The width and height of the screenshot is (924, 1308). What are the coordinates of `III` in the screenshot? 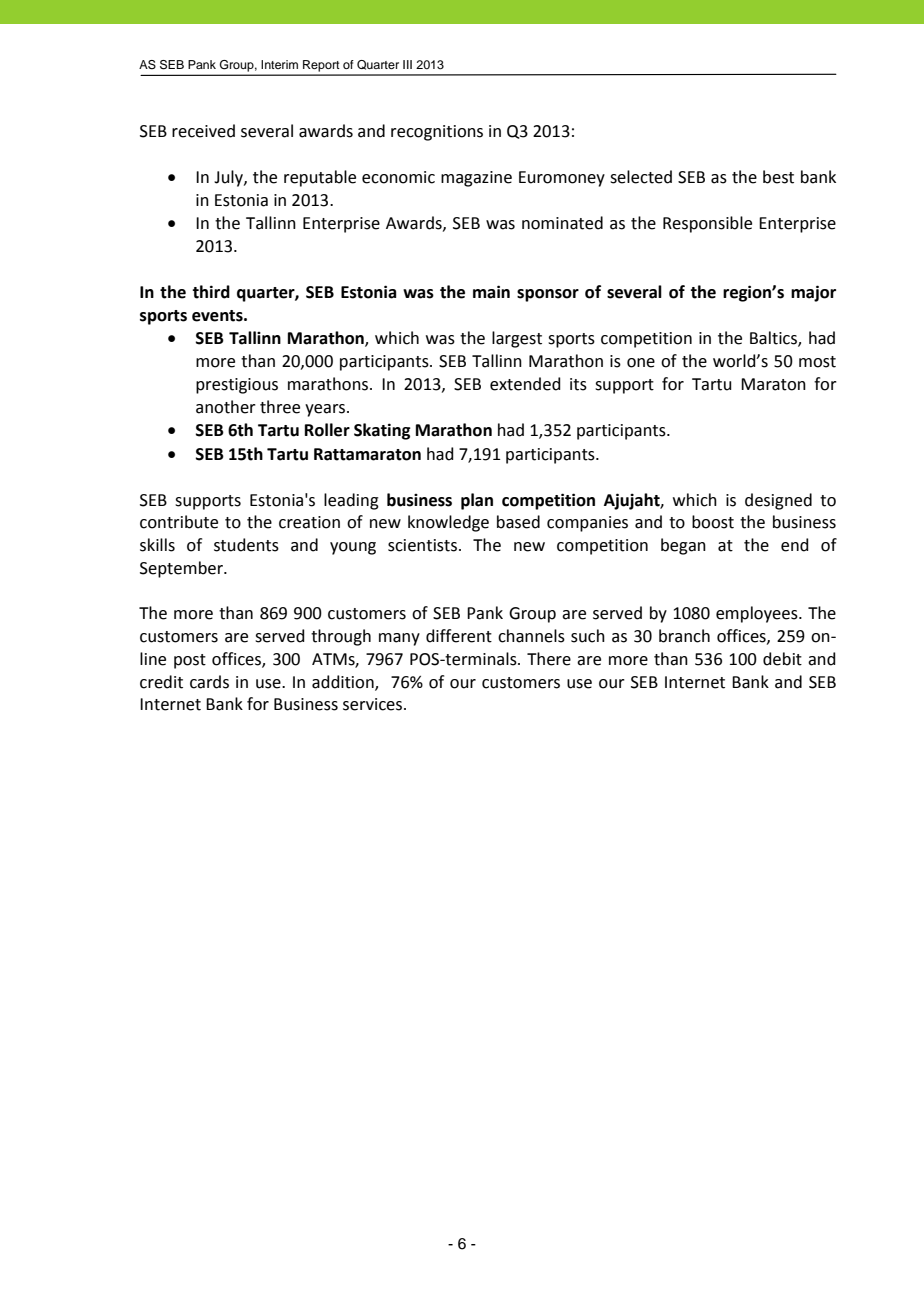 It's located at (407, 64).
